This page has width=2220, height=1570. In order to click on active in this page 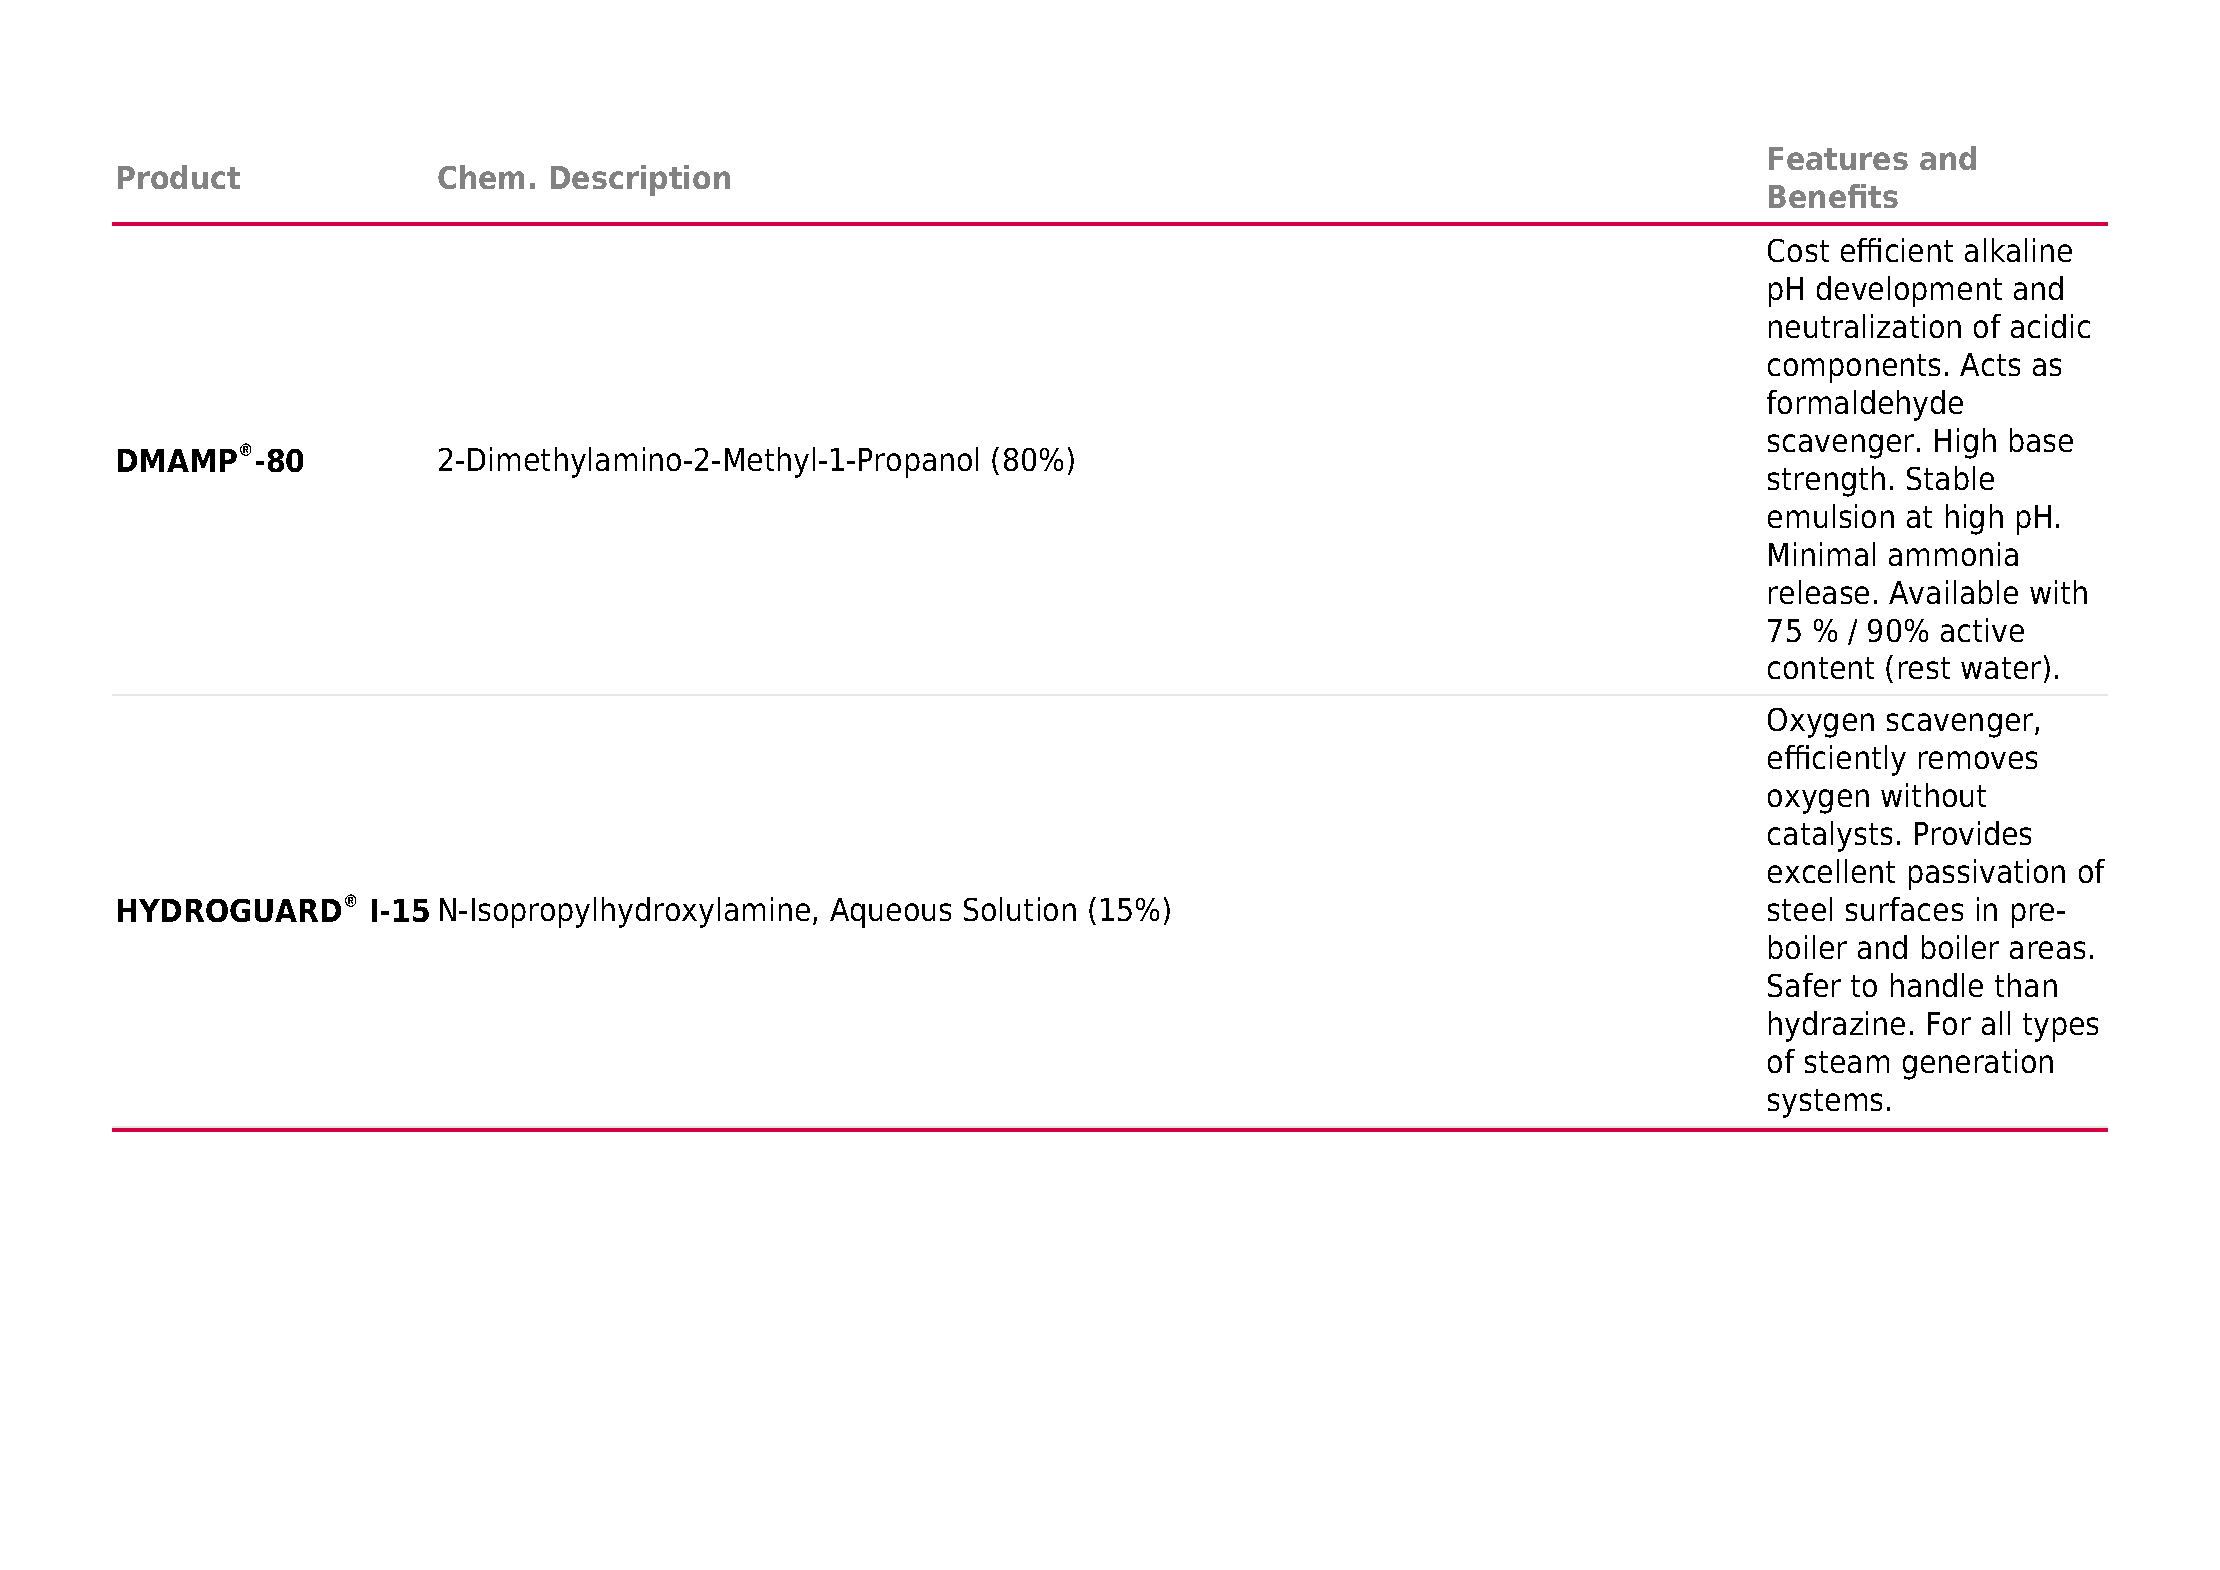, I will do `click(1982, 630)`.
